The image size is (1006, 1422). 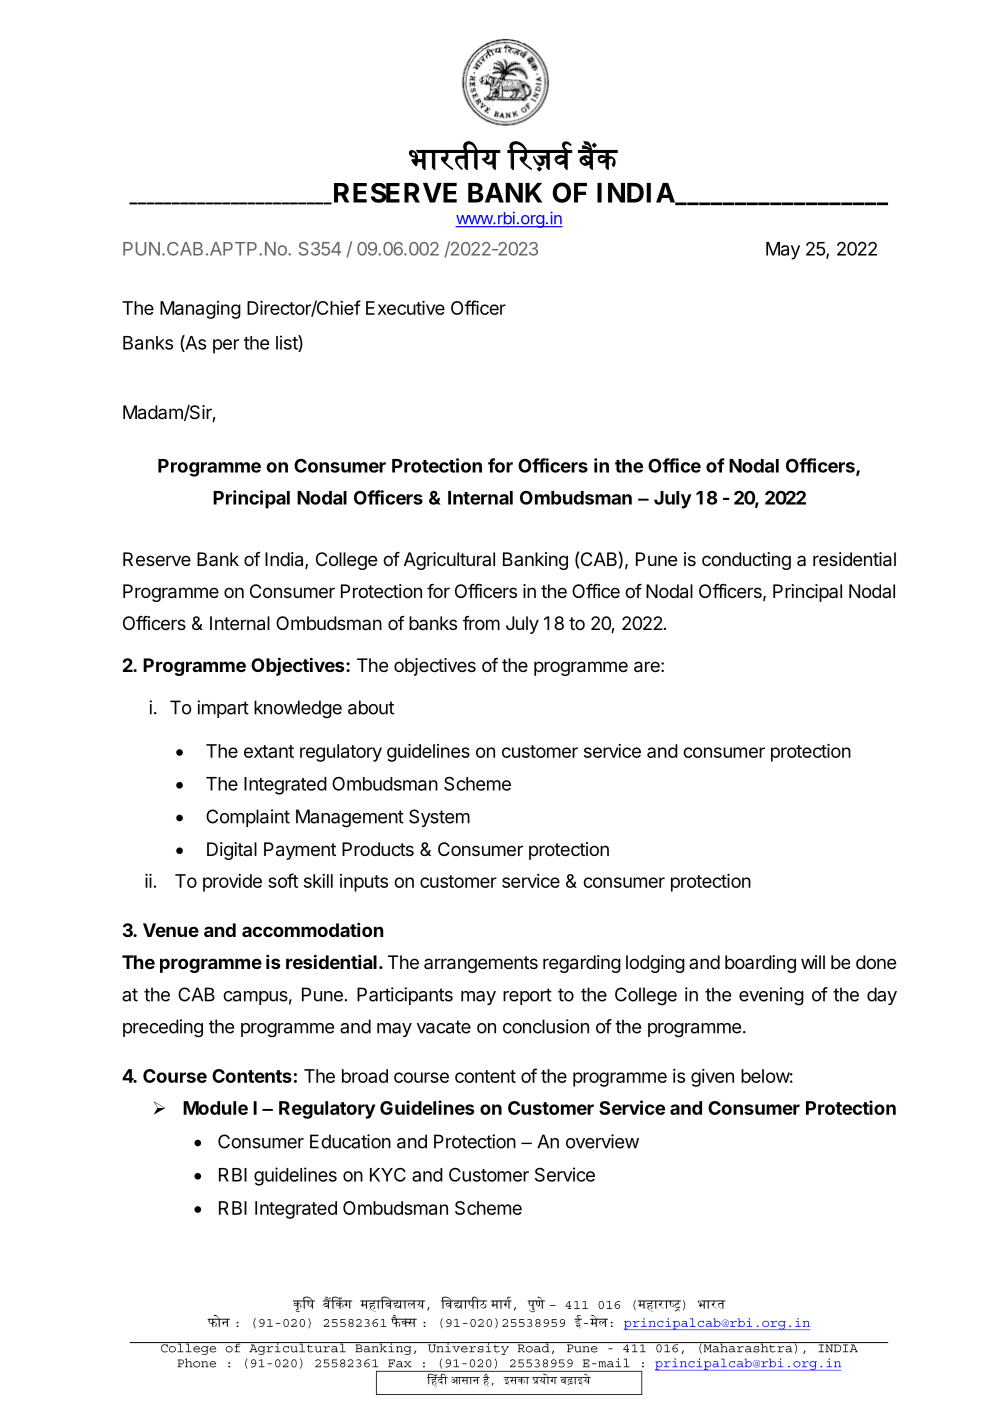 What do you see at coordinates (481, 623) in the document?
I see `from` at bounding box center [481, 623].
